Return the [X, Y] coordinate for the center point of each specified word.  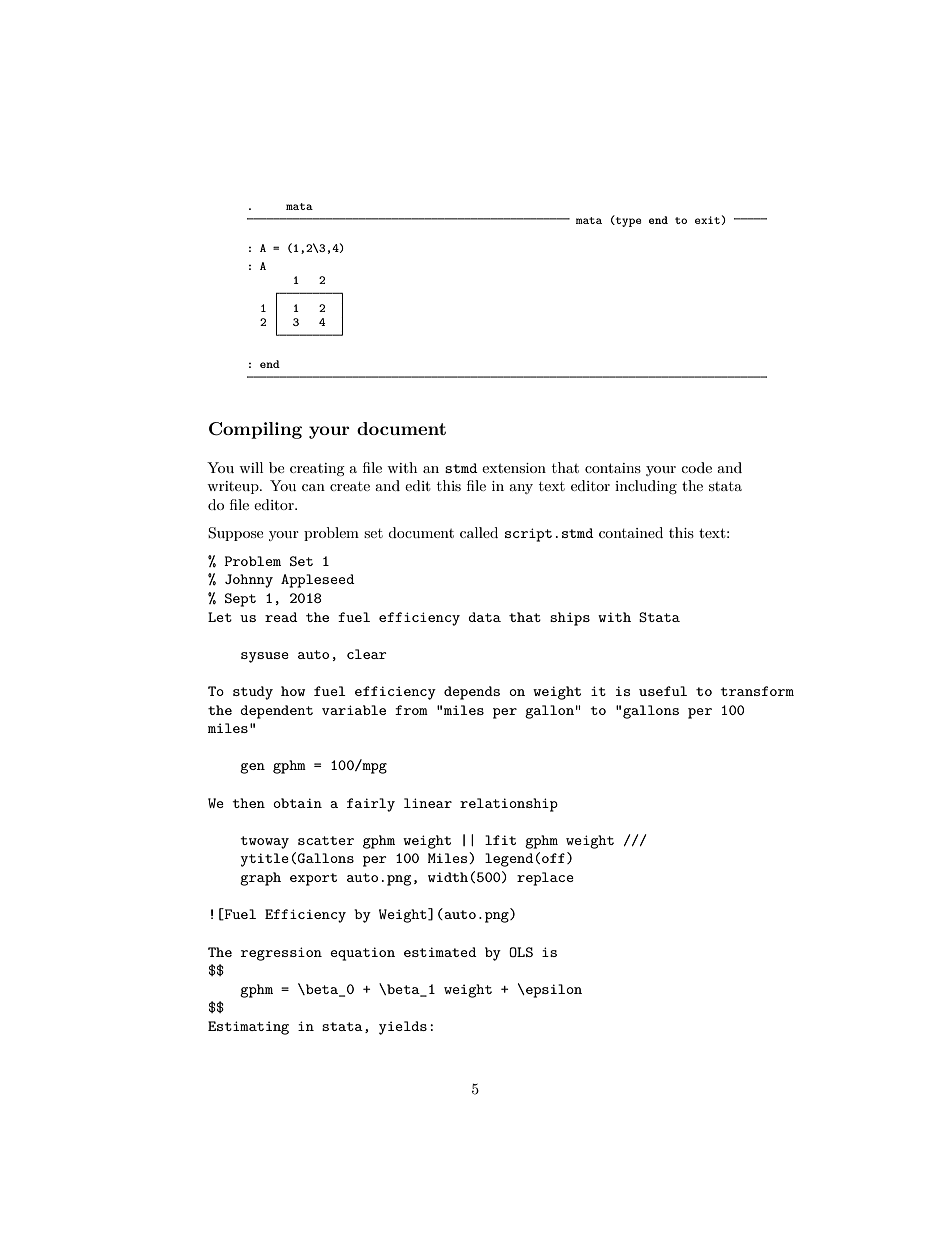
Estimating [248, 1028]
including [646, 487]
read [281, 617]
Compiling [255, 430]
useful [663, 691]
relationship [509, 805]
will [251, 467]
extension [514, 468]
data [484, 617]
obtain [297, 803]
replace [545, 879]
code [696, 467]
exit [708, 220]
